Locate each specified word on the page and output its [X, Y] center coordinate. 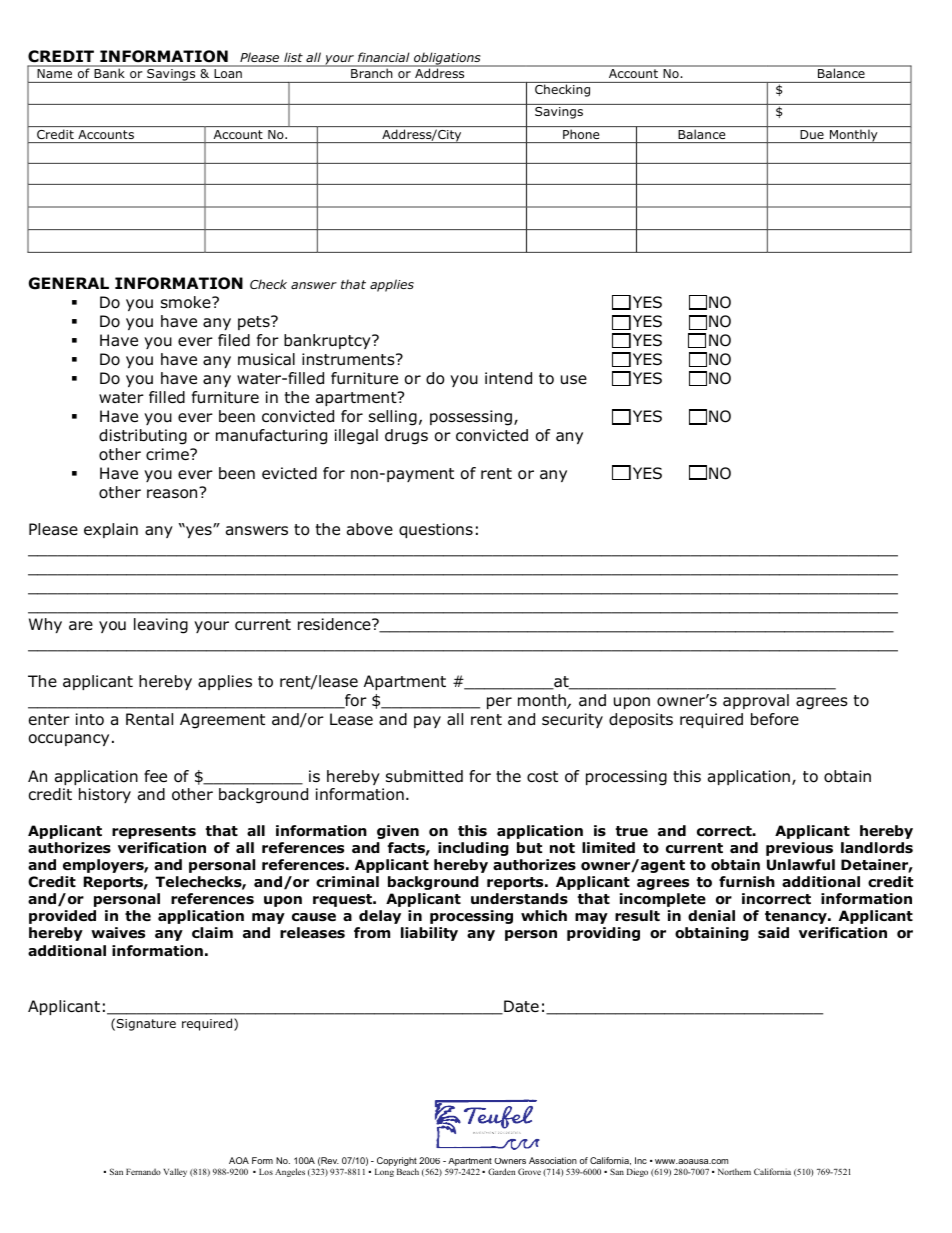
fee [155, 776]
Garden [501, 1171]
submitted [424, 776]
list [293, 57]
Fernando [143, 1171]
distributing [143, 437]
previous [799, 849]
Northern [734, 1171]
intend [508, 378]
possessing [471, 418]
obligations [447, 59]
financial [383, 57]
